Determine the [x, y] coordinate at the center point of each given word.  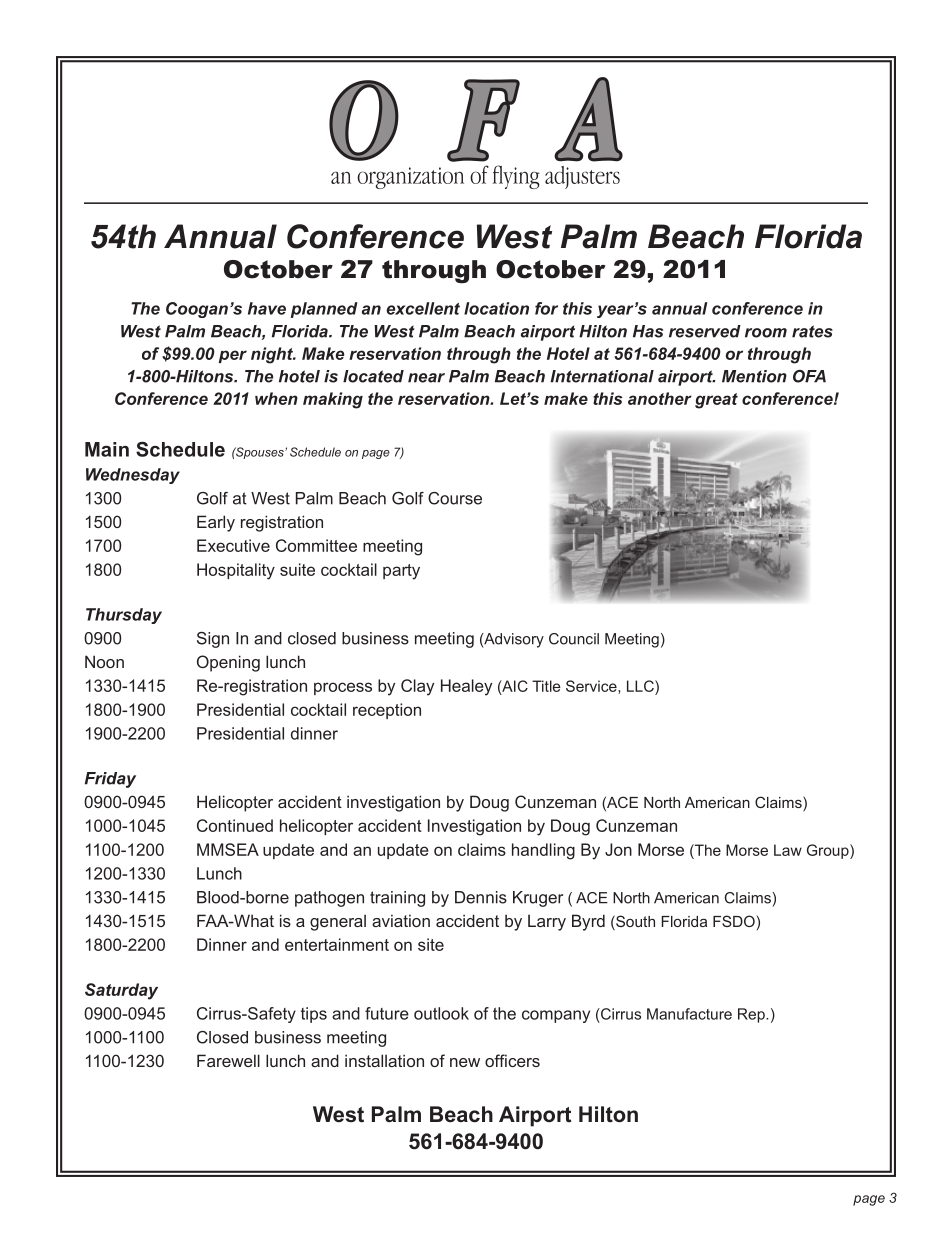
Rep [752, 1015]
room [766, 333]
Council [574, 639]
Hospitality [236, 571]
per [233, 356]
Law [788, 850]
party [401, 572]
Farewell [228, 1060]
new [465, 1062]
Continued [235, 825]
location [496, 308]
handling [543, 851]
